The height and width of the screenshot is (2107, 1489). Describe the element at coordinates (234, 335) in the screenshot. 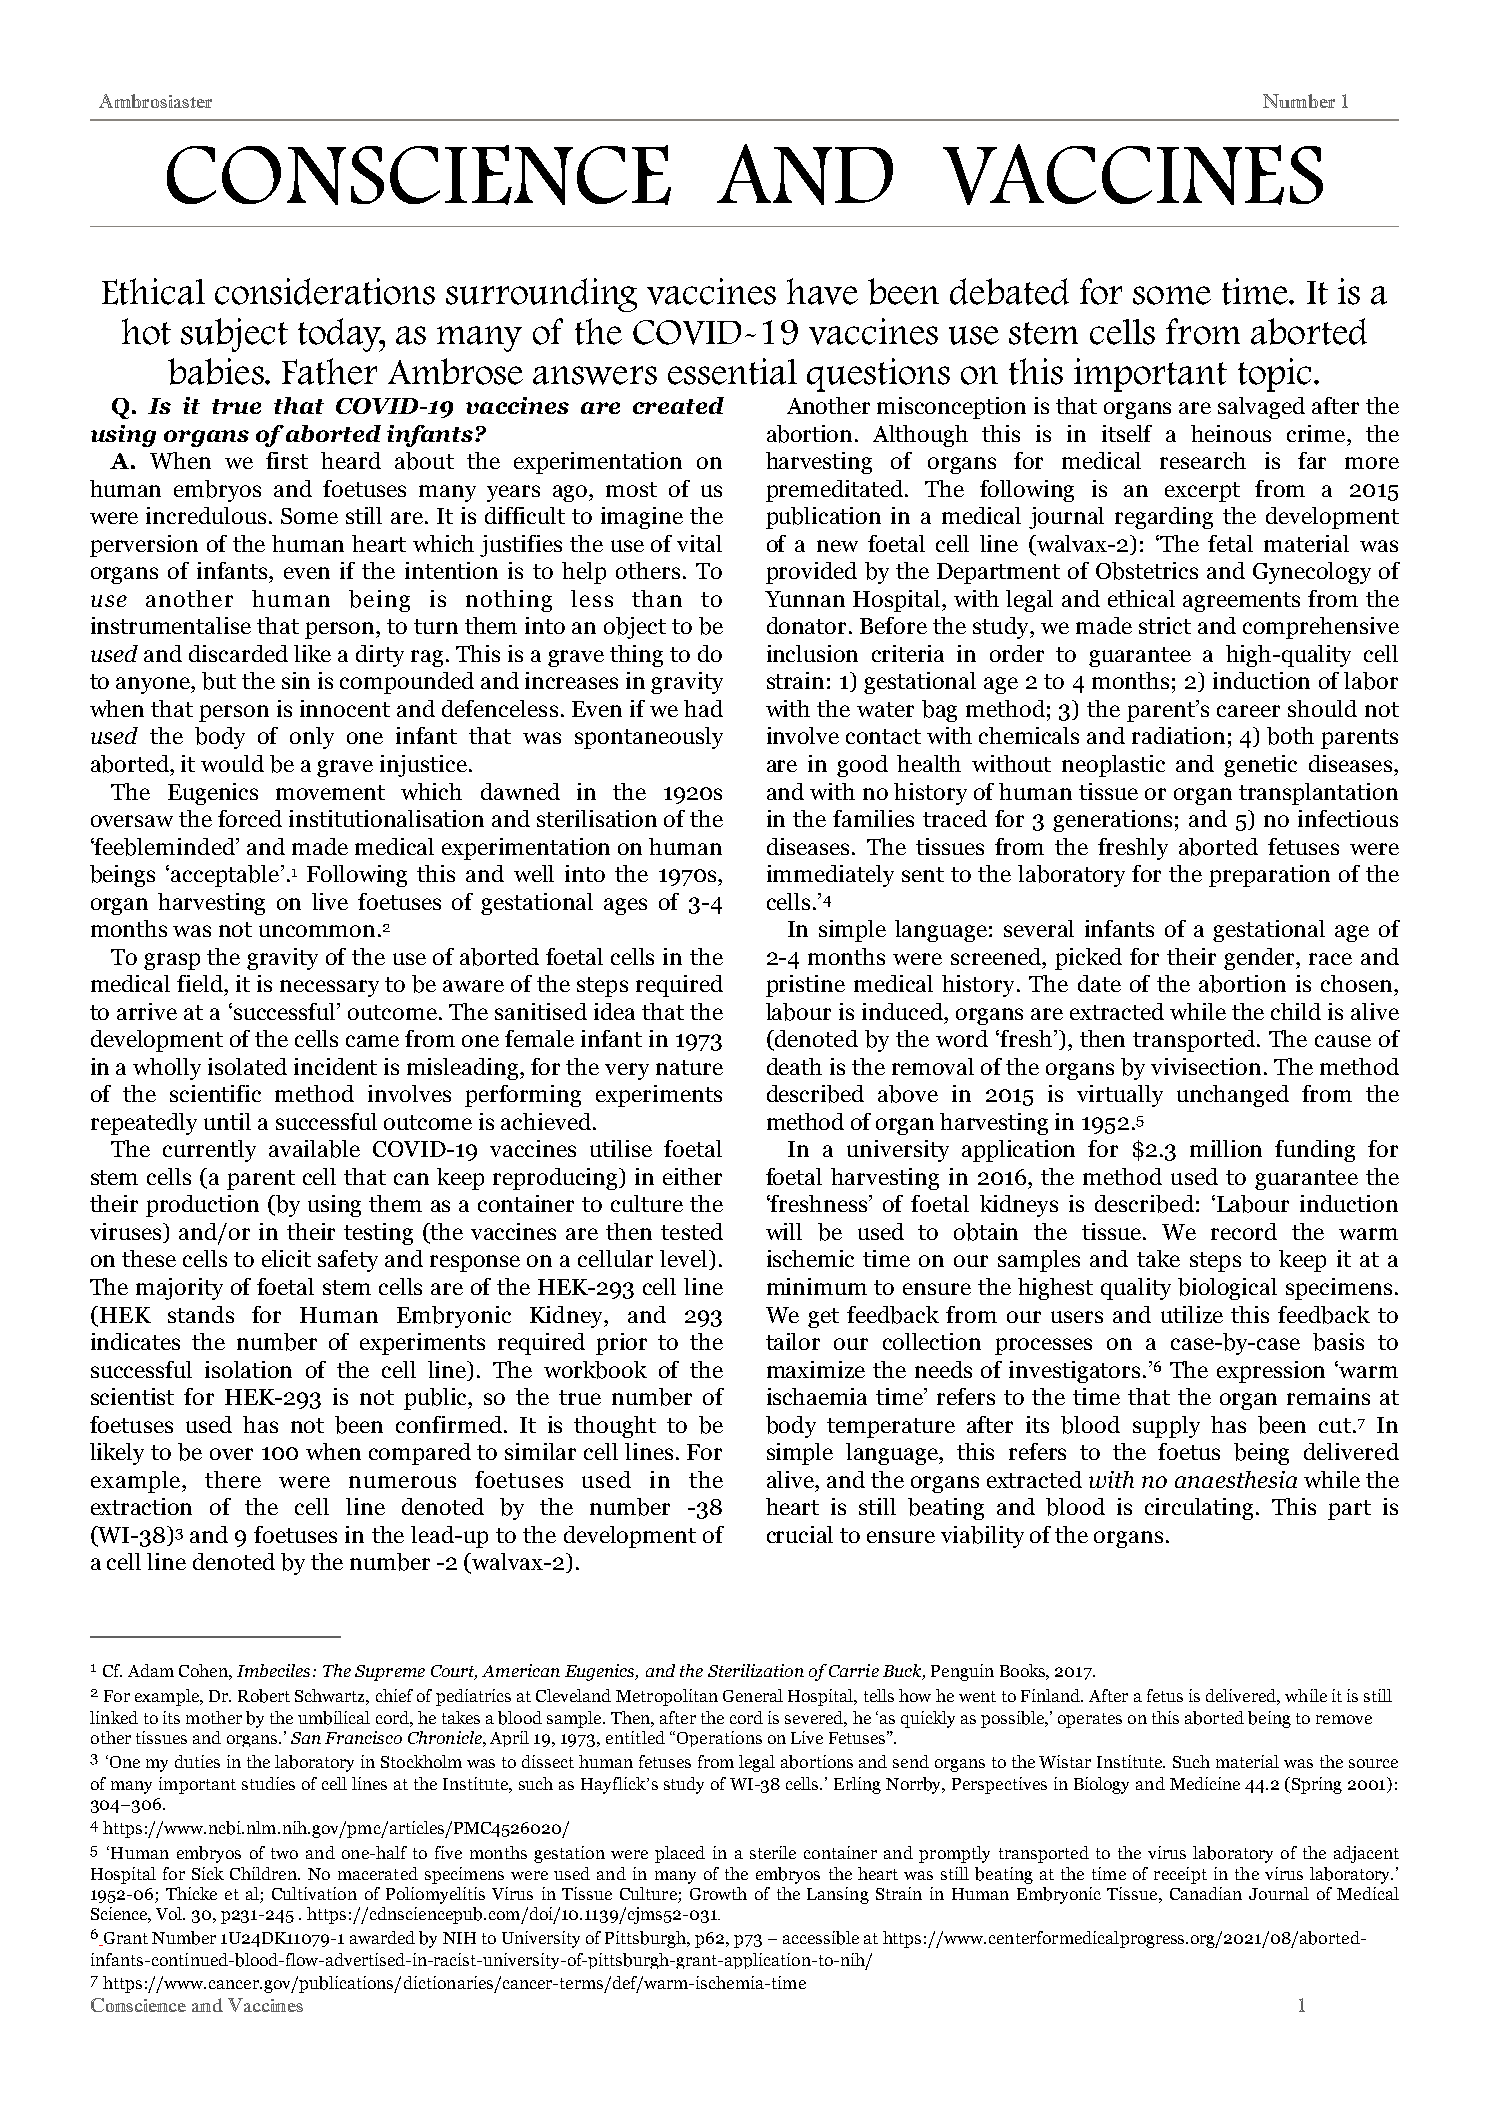

I see `subject` at that location.
